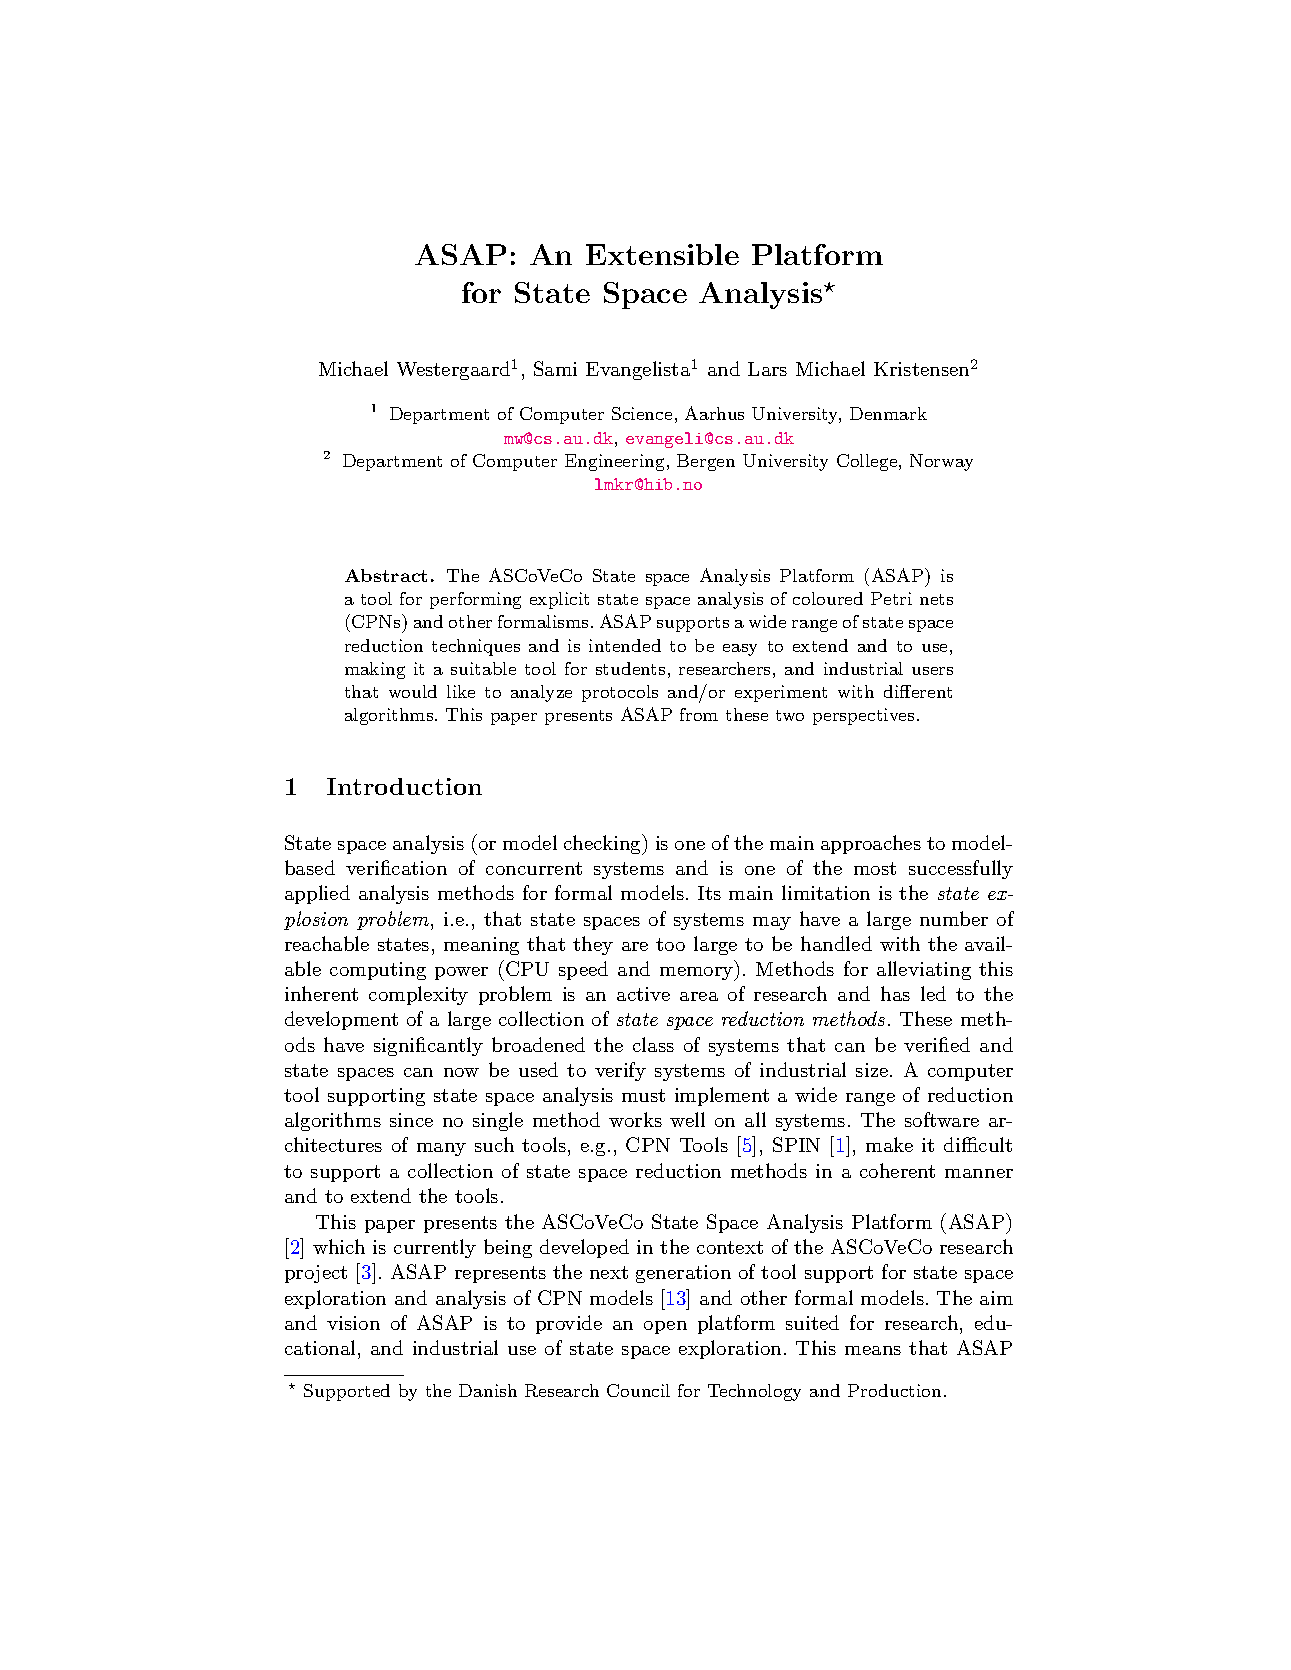 This page has height=1670, width=1291. What do you see at coordinates (932, 671) in the page?
I see `users` at bounding box center [932, 671].
